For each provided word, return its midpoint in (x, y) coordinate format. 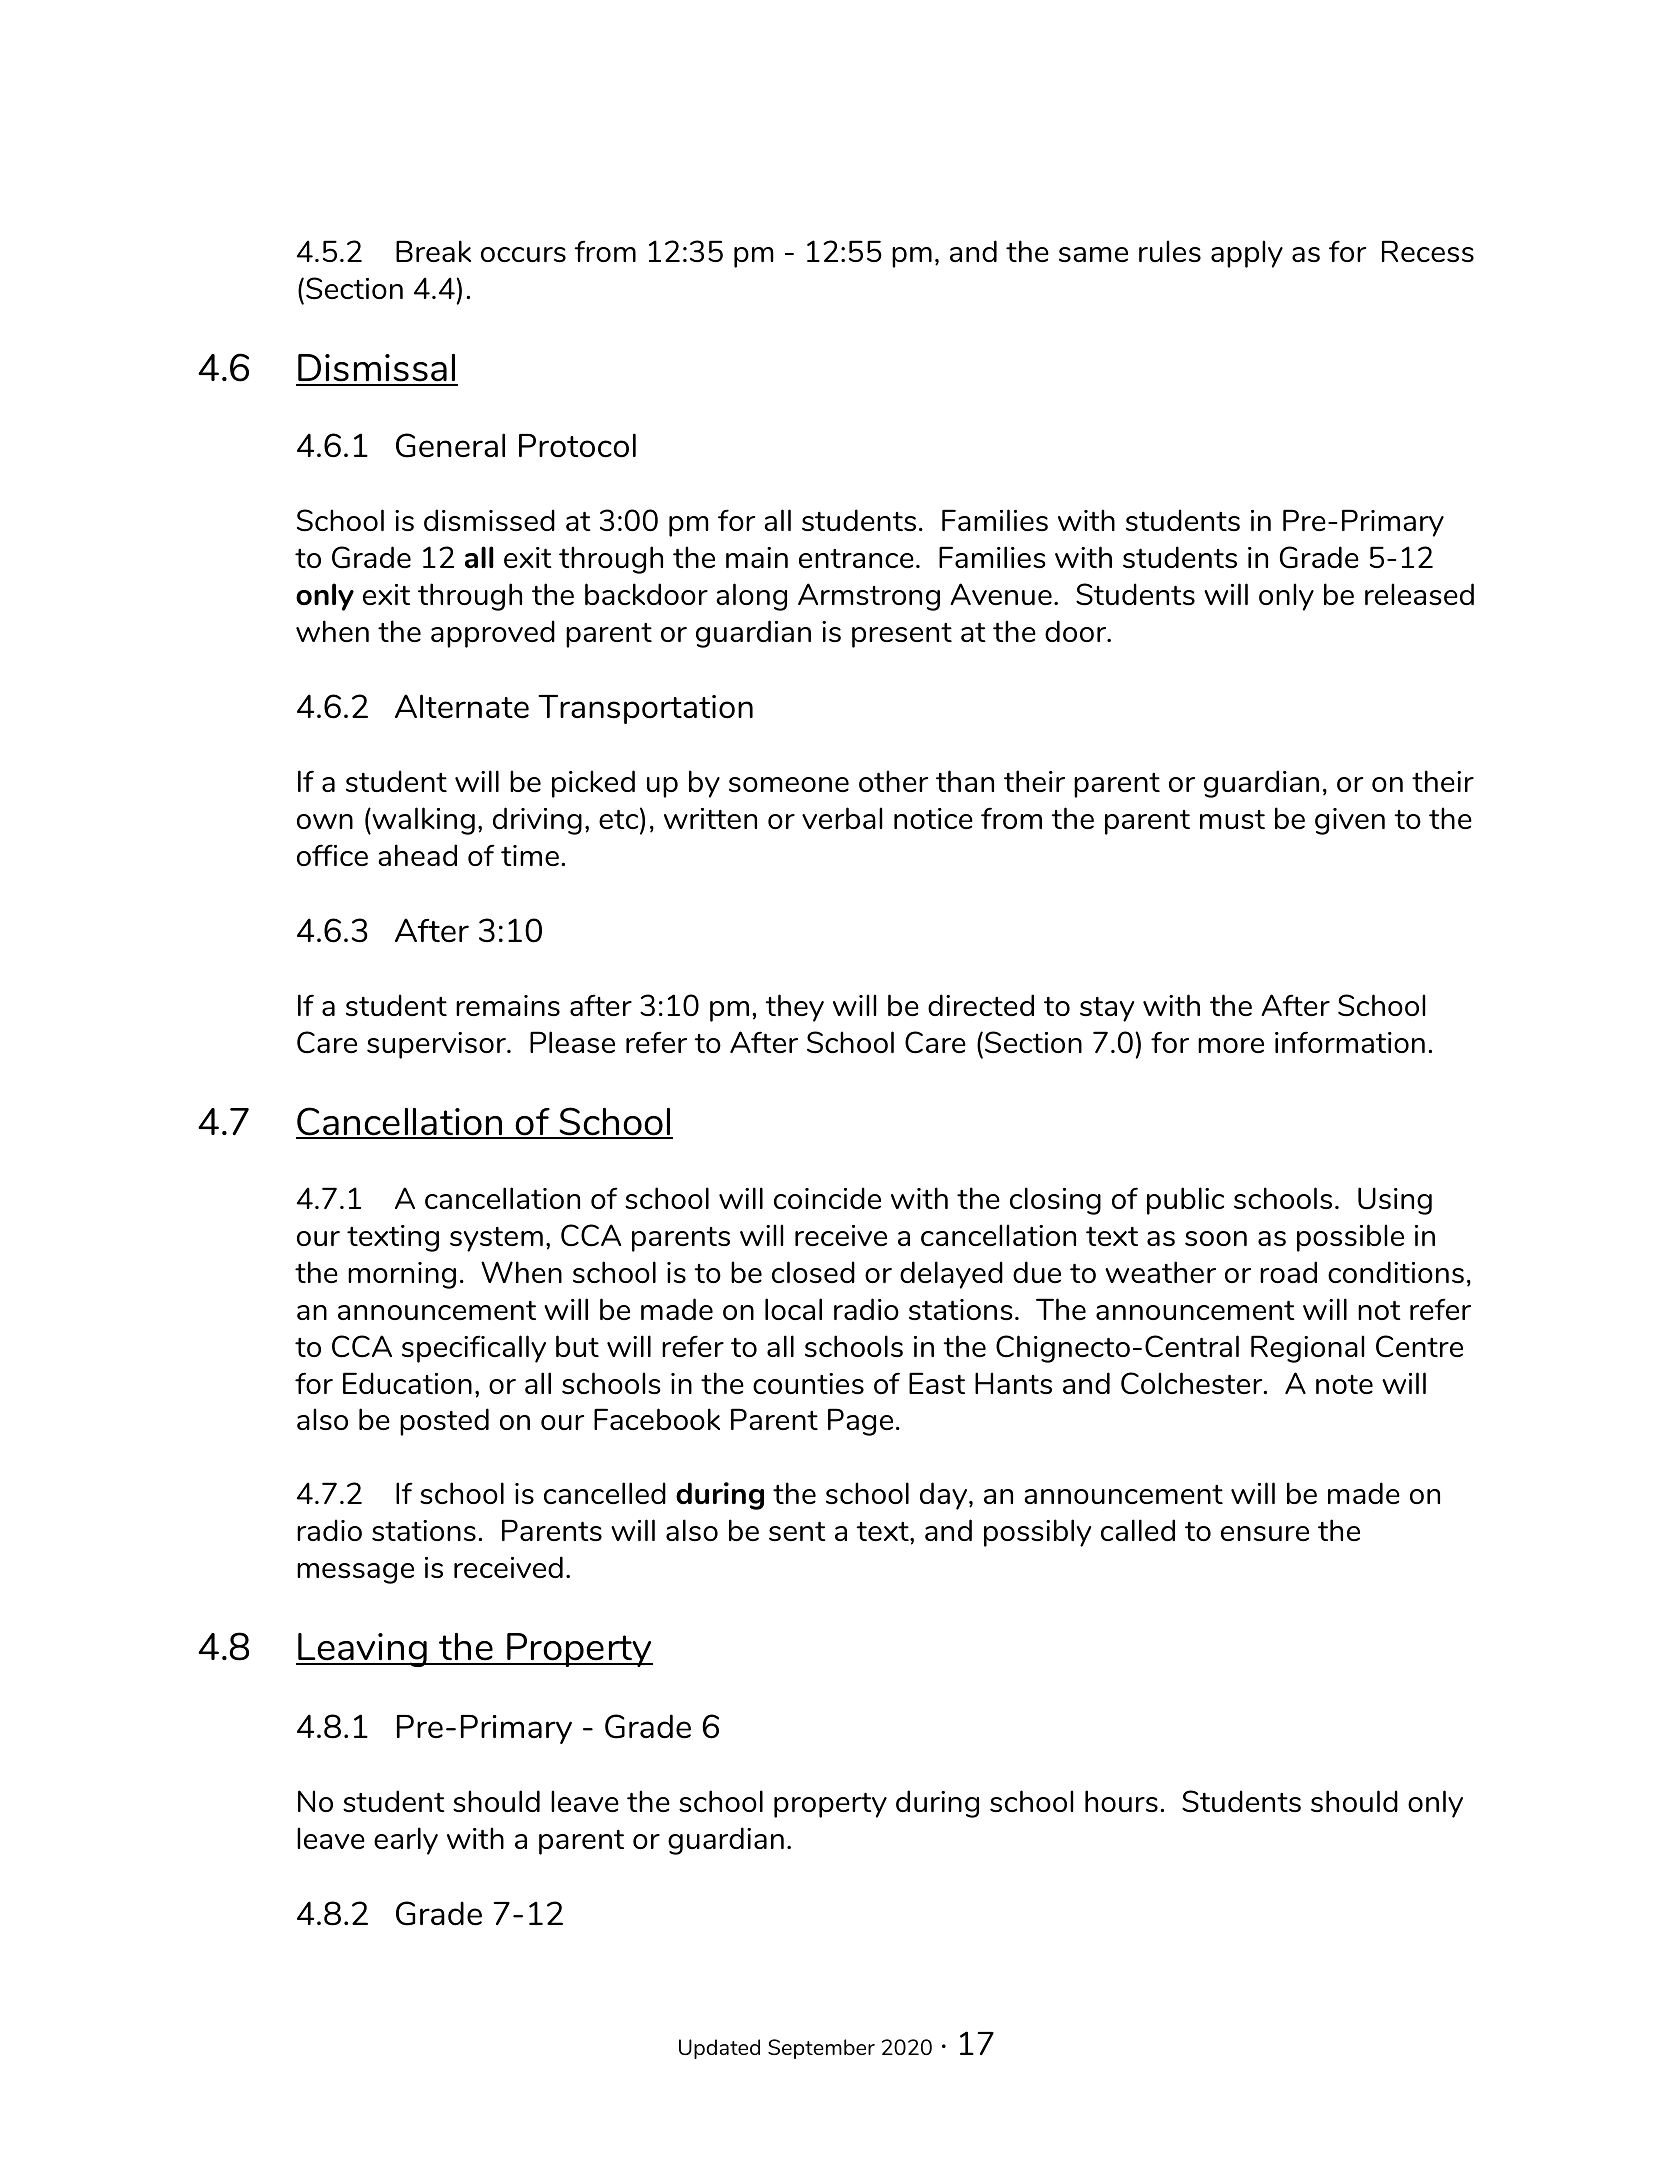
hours (1121, 1801)
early (406, 1841)
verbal (842, 818)
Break (433, 251)
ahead (417, 855)
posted (444, 1422)
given (1350, 821)
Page (860, 1422)
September (821, 2049)
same (1093, 254)
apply (1247, 254)
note (1344, 1384)
